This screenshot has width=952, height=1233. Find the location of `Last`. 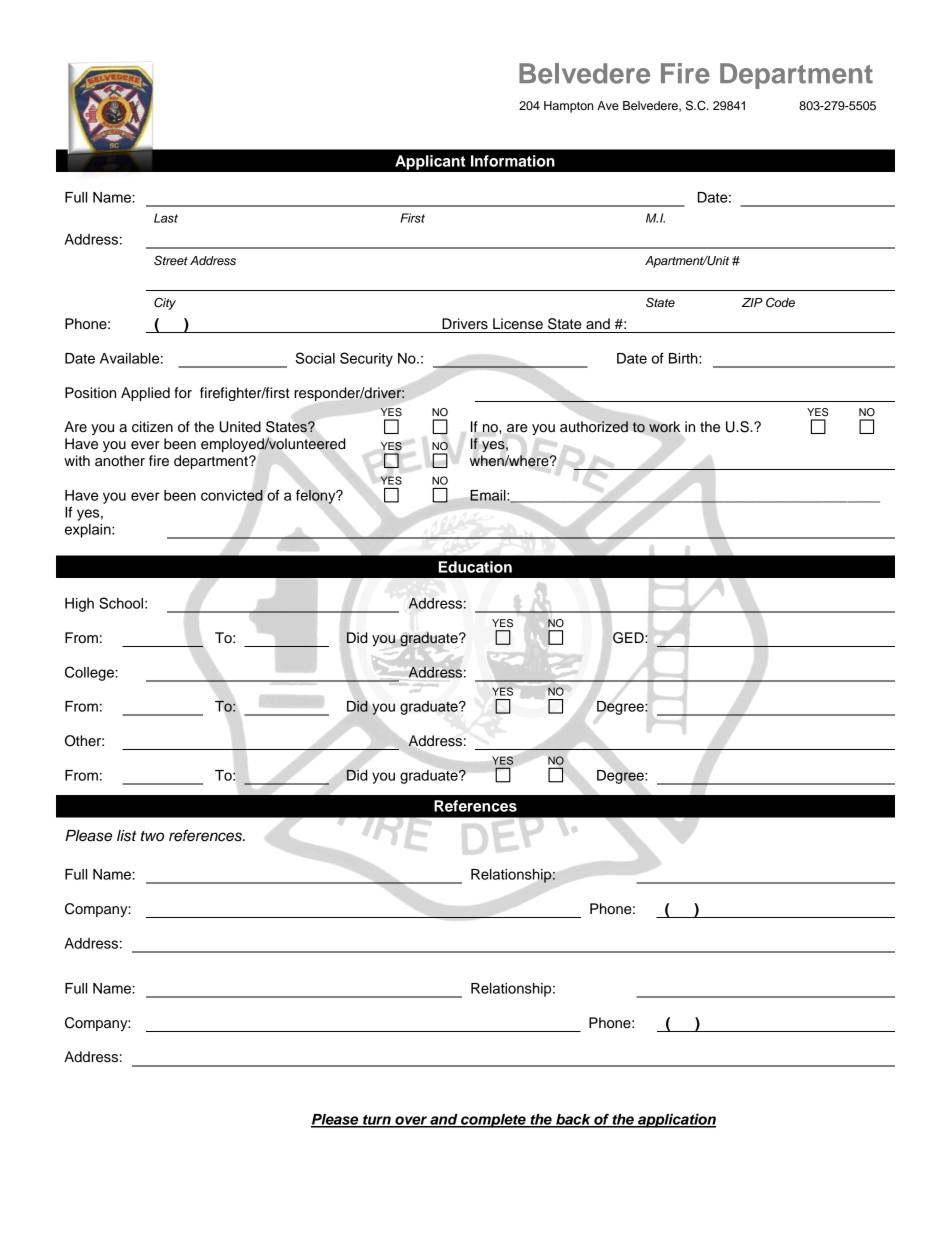

Last is located at coordinates (166, 218).
